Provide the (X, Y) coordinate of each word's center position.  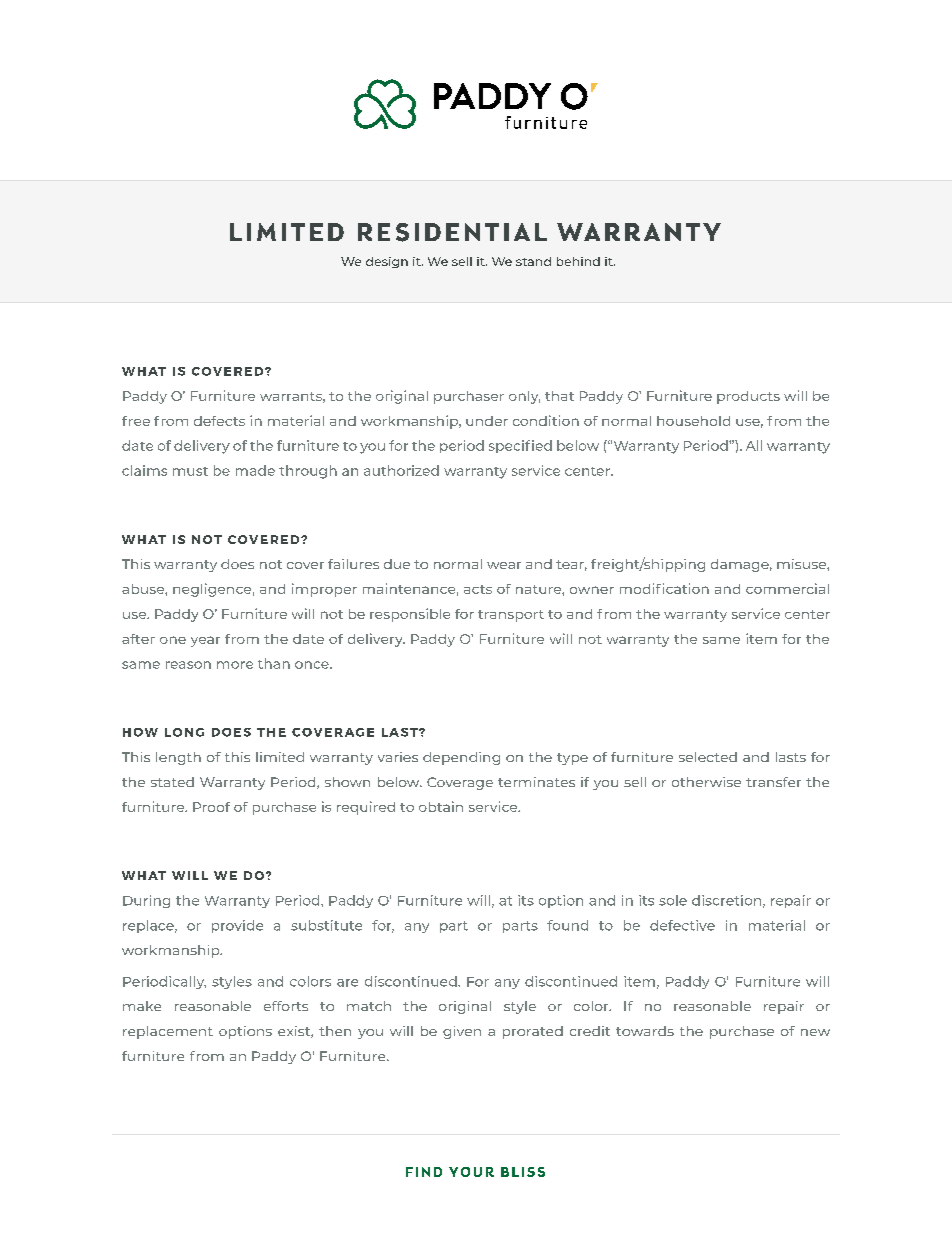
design (387, 262)
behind (578, 261)
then (335, 1031)
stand (533, 261)
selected (708, 757)
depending (461, 758)
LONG (184, 732)
